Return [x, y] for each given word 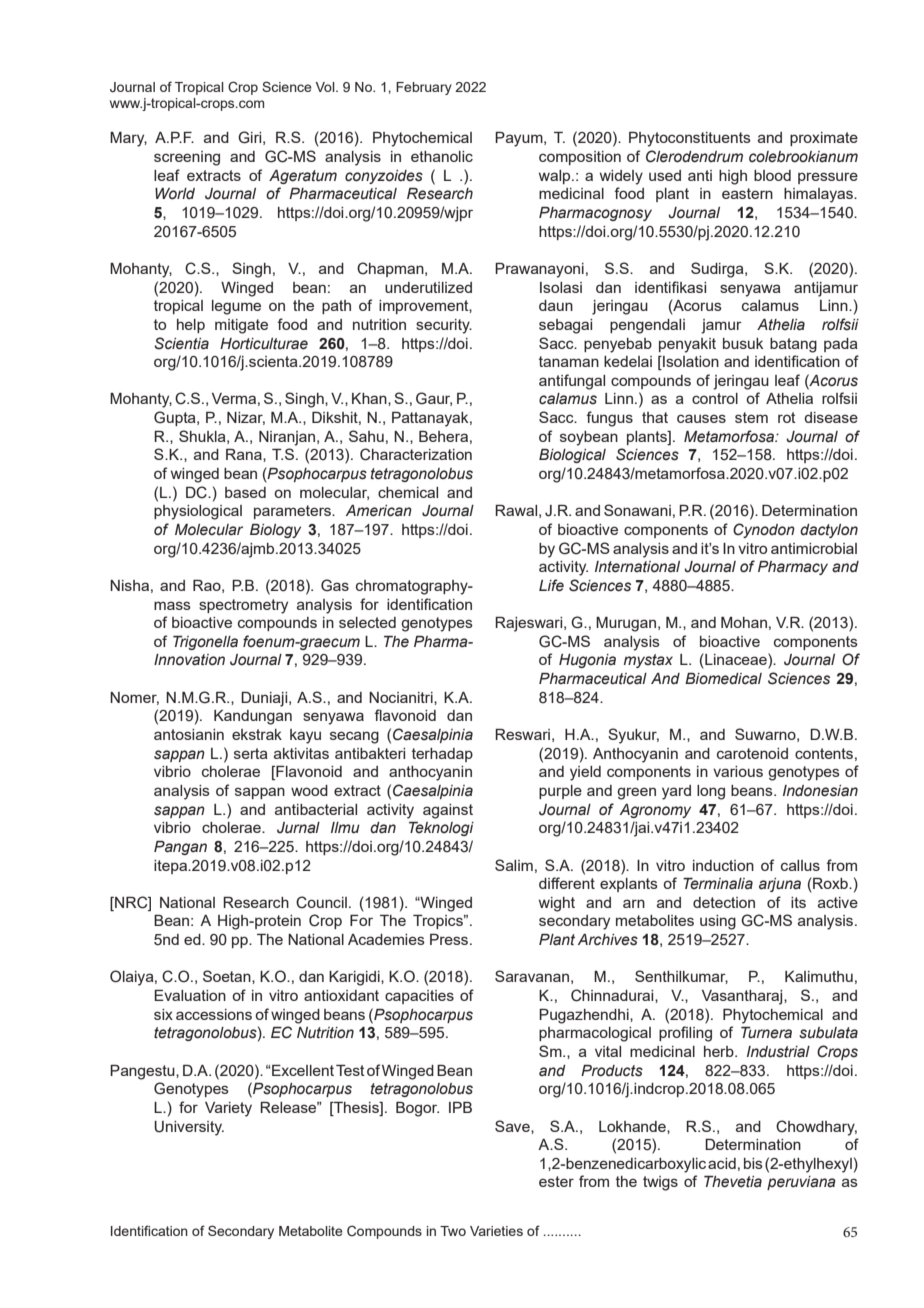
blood [772, 175]
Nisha [129, 585]
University [189, 1128]
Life [551, 585]
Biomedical [723, 679]
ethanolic [442, 156]
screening [187, 158]
